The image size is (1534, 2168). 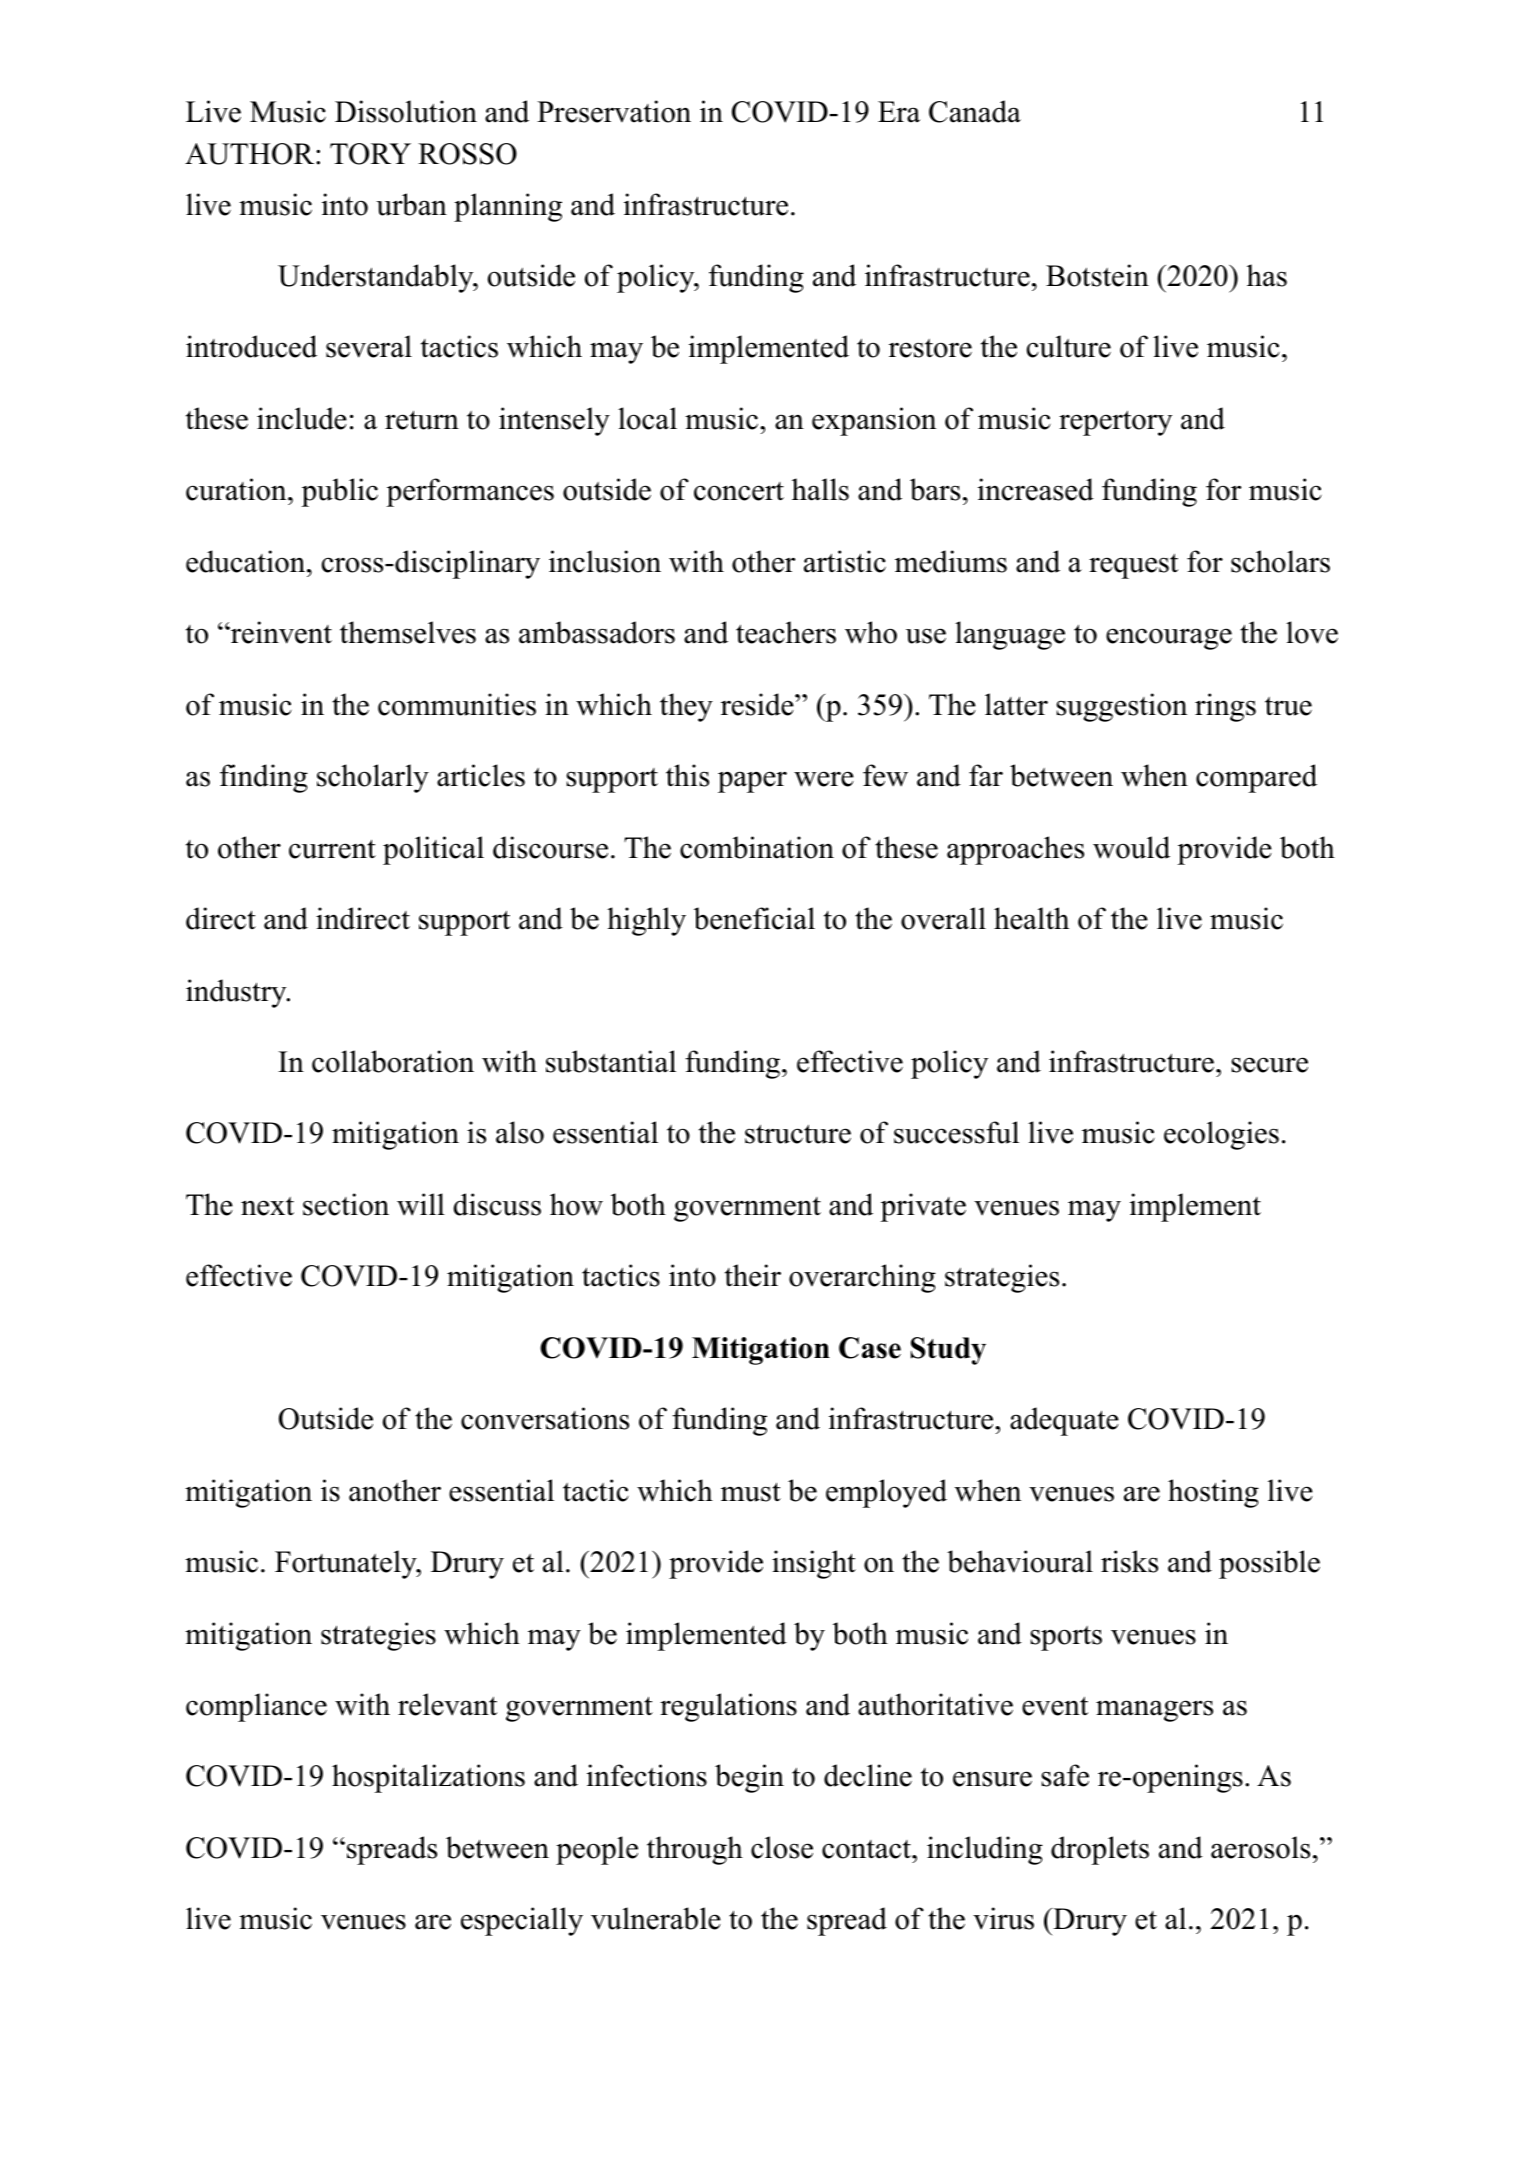 What do you see at coordinates (393, 1061) in the page?
I see `collaboration` at bounding box center [393, 1061].
